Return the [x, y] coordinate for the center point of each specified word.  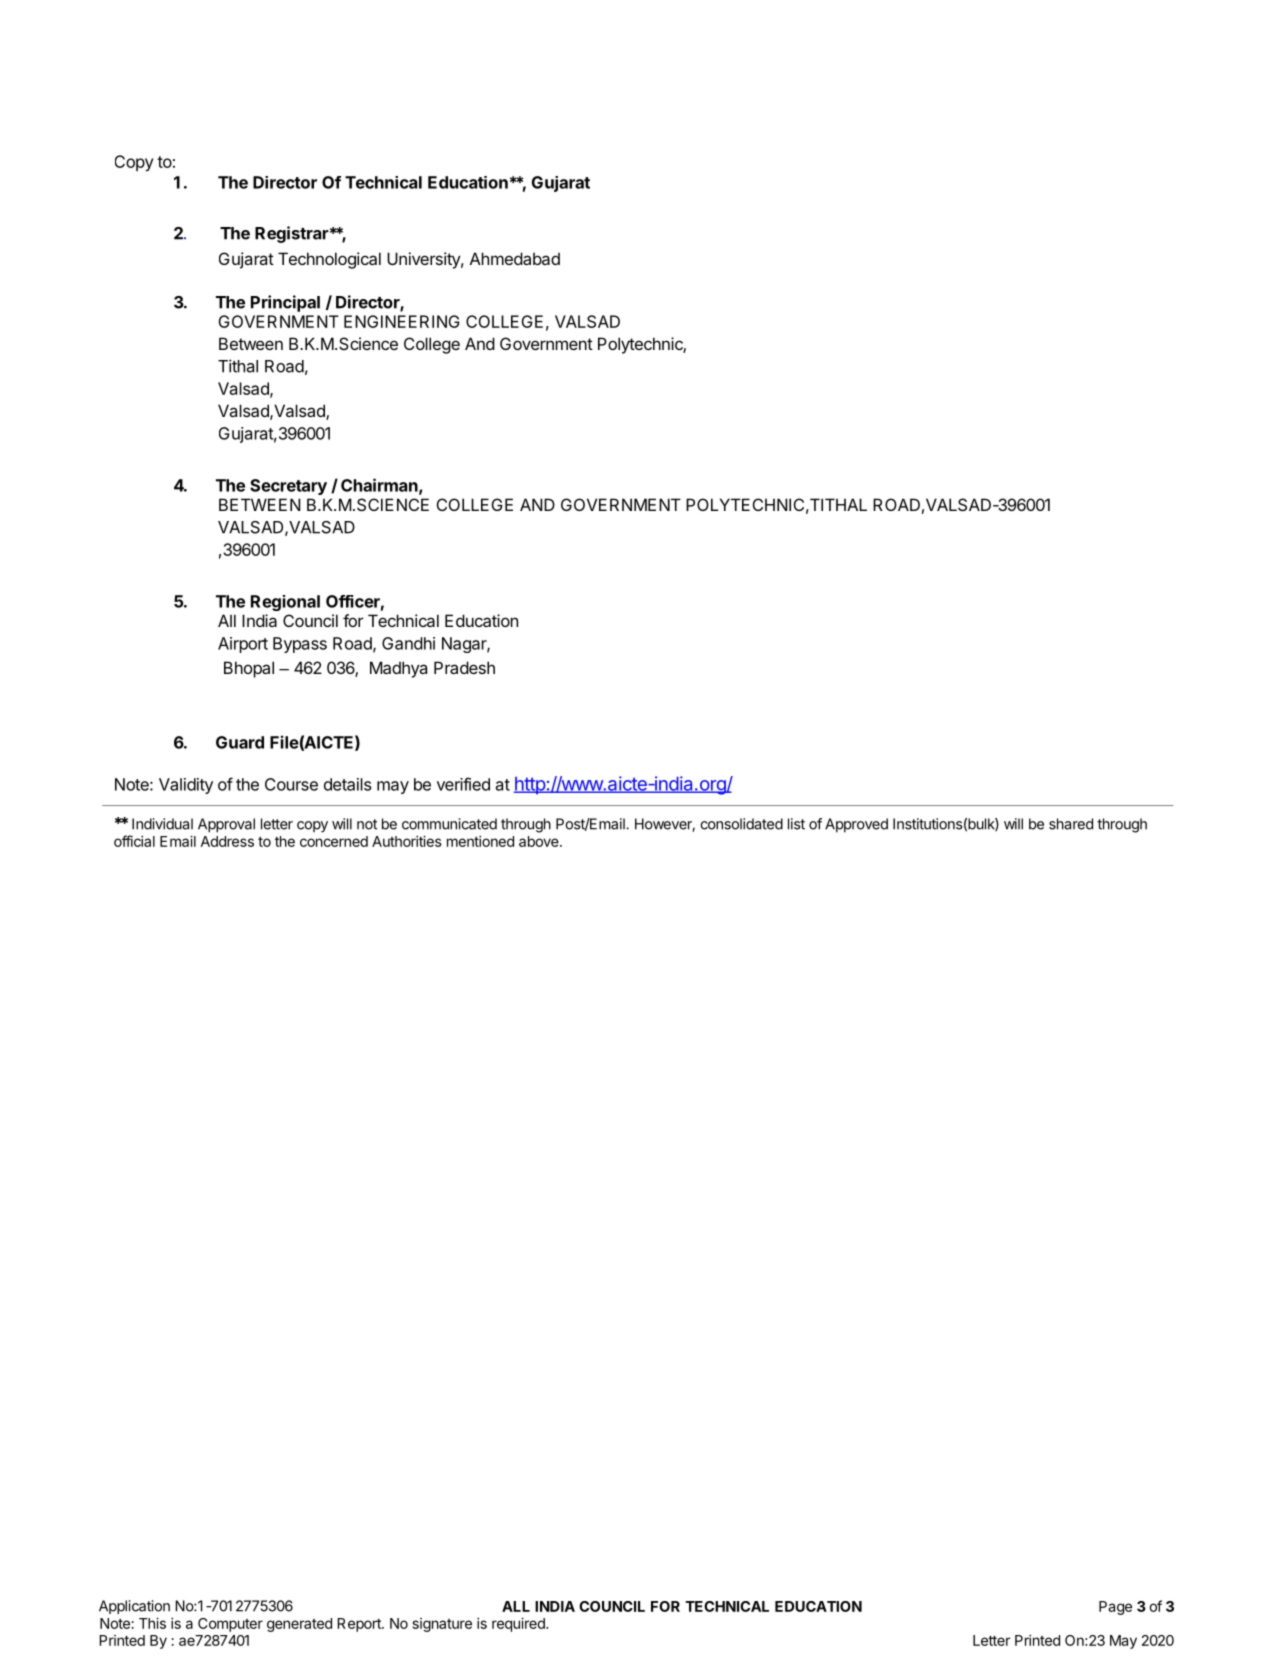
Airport [243, 645]
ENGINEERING [402, 321]
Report [360, 1625]
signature [442, 1625]
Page [1115, 1608]
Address [227, 841]
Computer [230, 1625]
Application [134, 1607]
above [540, 841]
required [519, 1624]
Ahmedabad [515, 258]
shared [1071, 824]
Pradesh [464, 667]
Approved [856, 825]
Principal [285, 303]
